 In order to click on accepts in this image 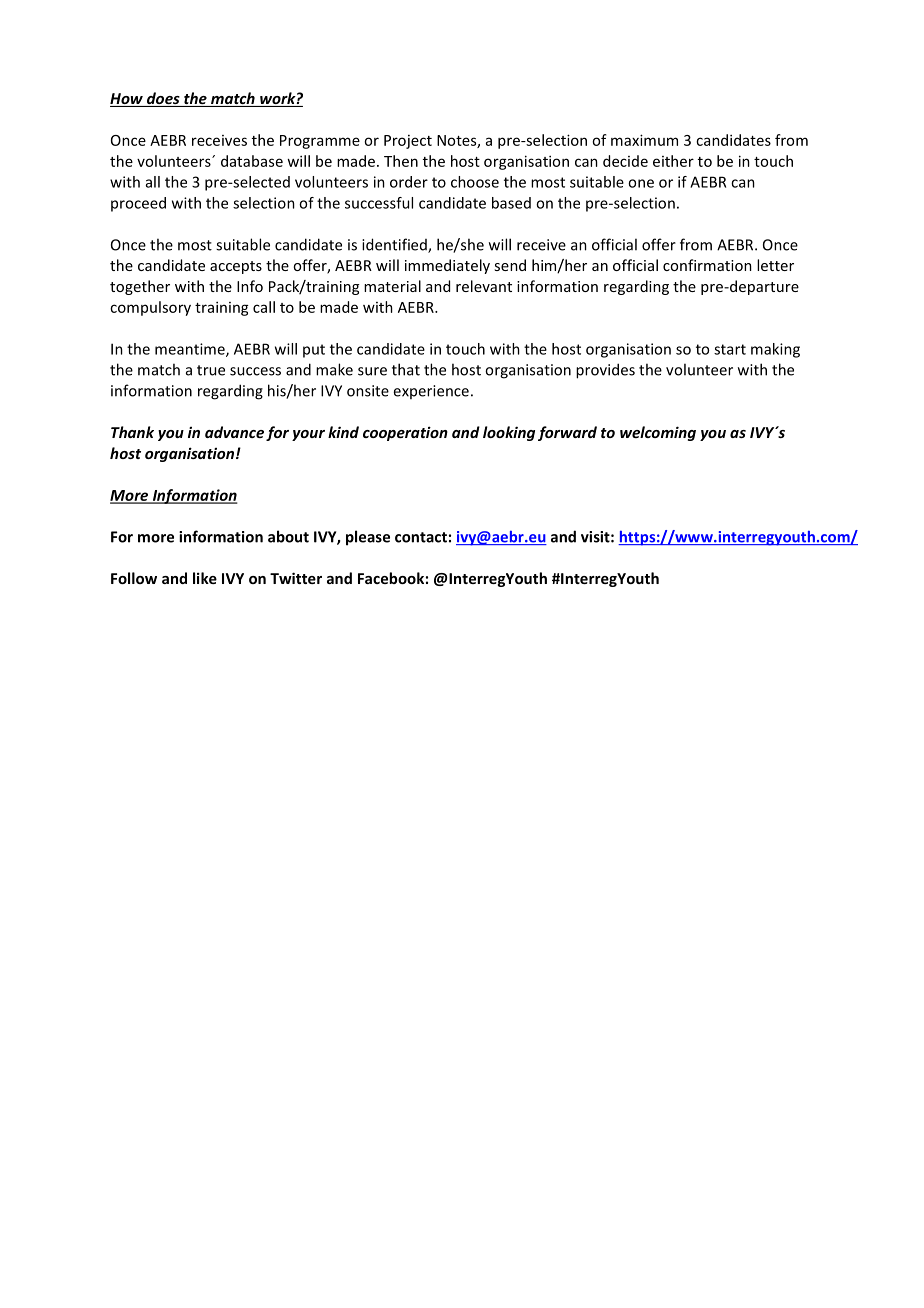, I will do `click(236, 267)`.
